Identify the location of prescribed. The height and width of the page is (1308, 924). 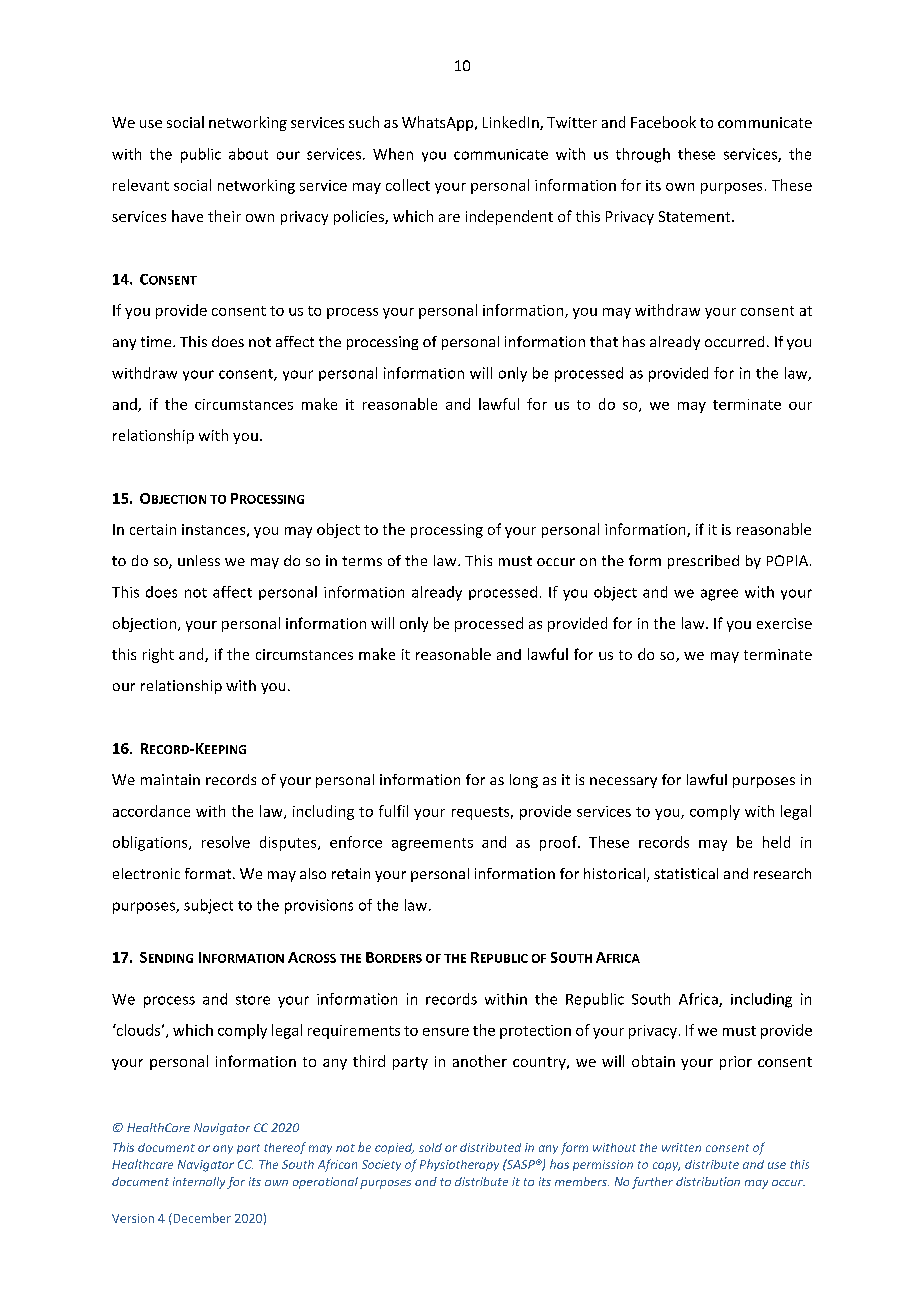
(703, 562).
